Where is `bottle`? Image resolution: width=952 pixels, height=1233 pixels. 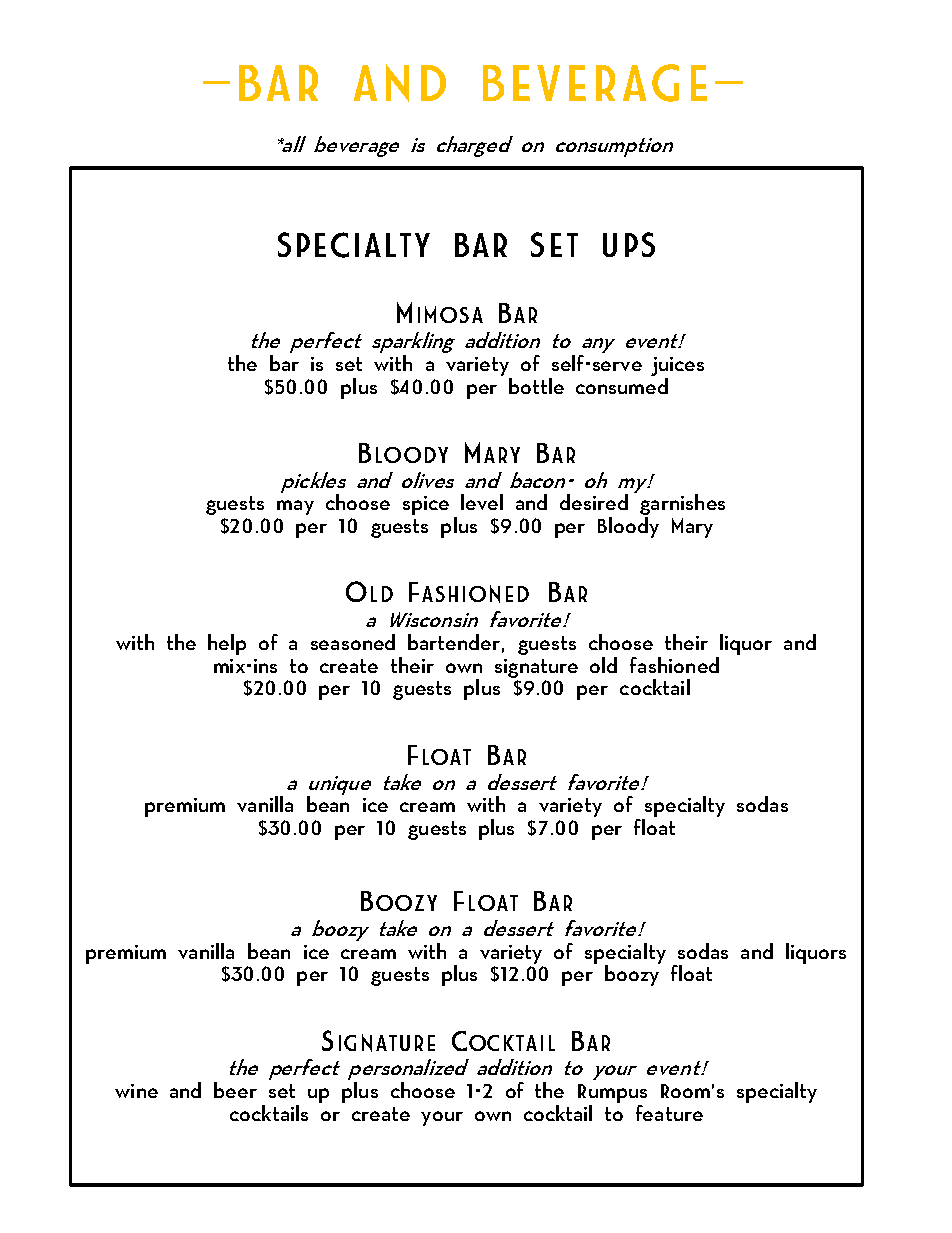
bottle is located at coordinates (536, 386).
